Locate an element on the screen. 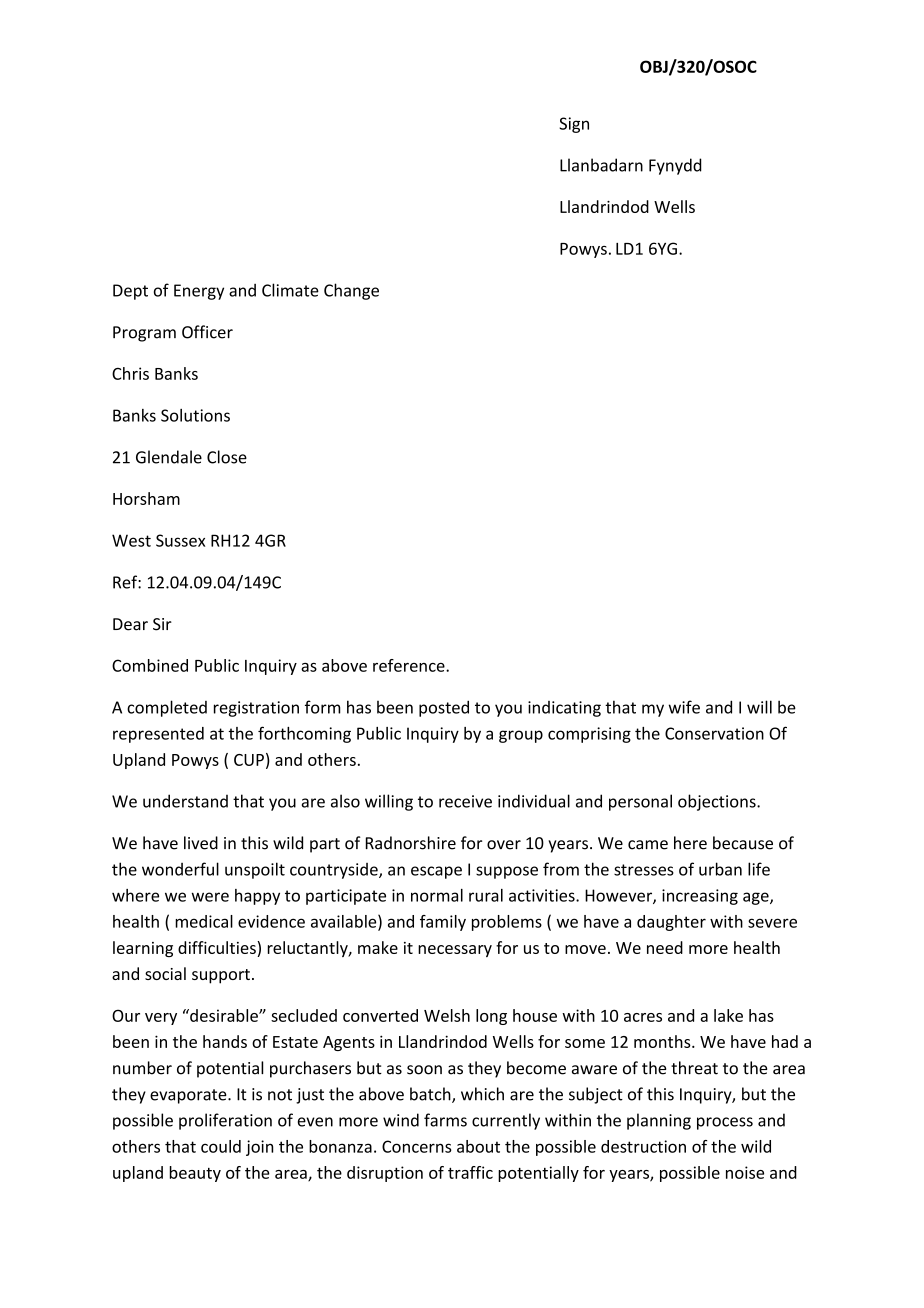 This screenshot has width=924, height=1308. Change is located at coordinates (351, 291).
